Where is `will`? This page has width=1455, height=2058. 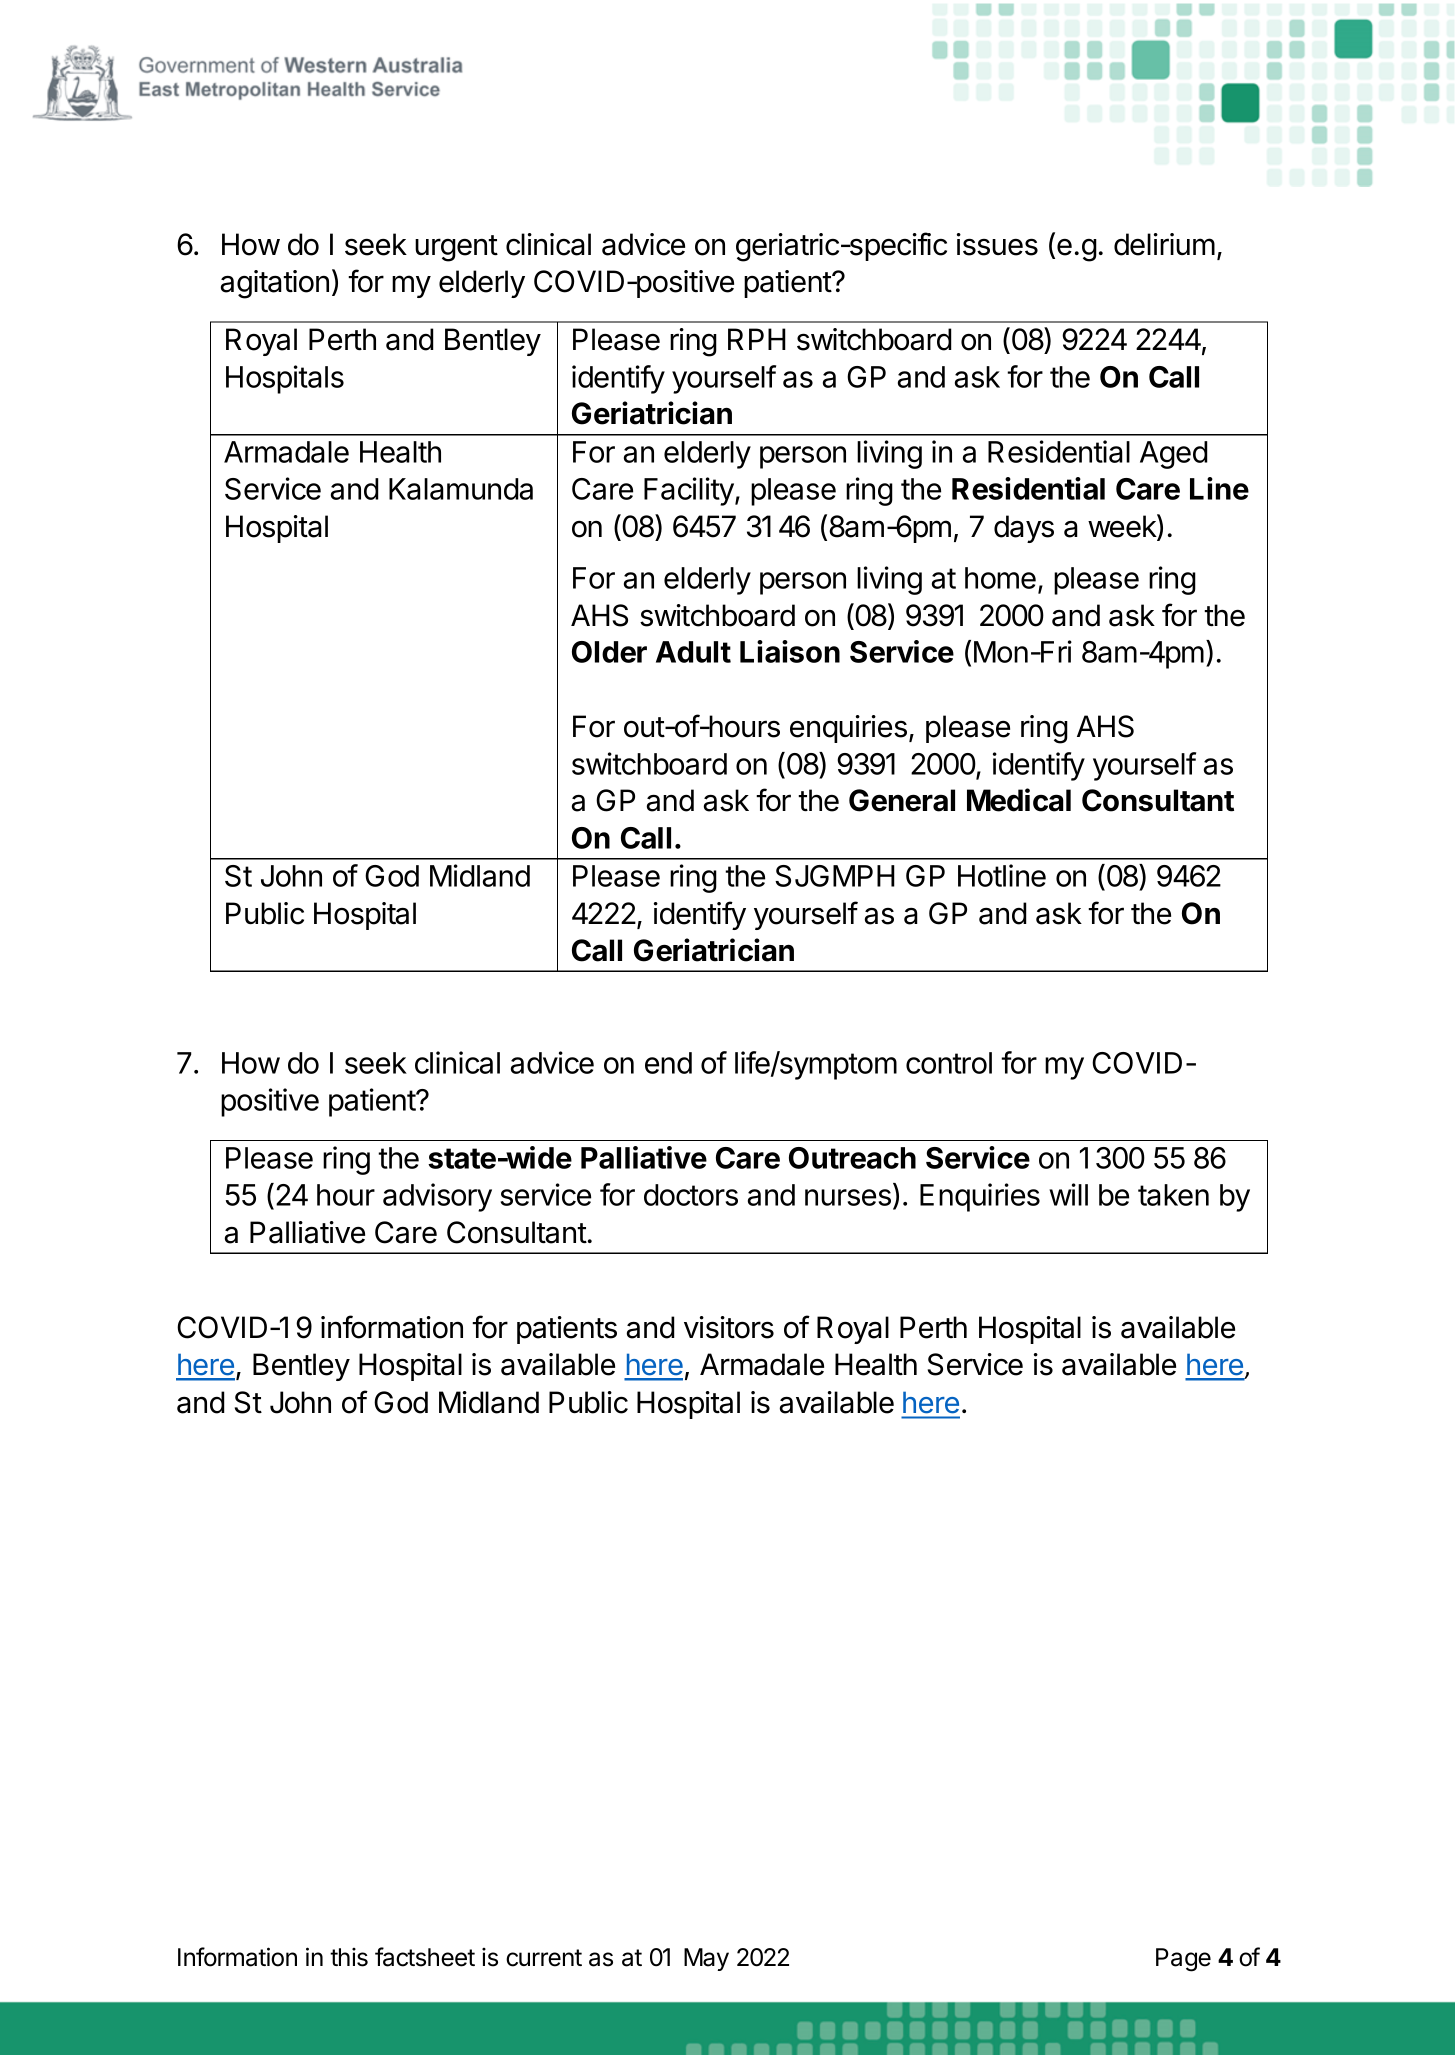
will is located at coordinates (1068, 1194).
